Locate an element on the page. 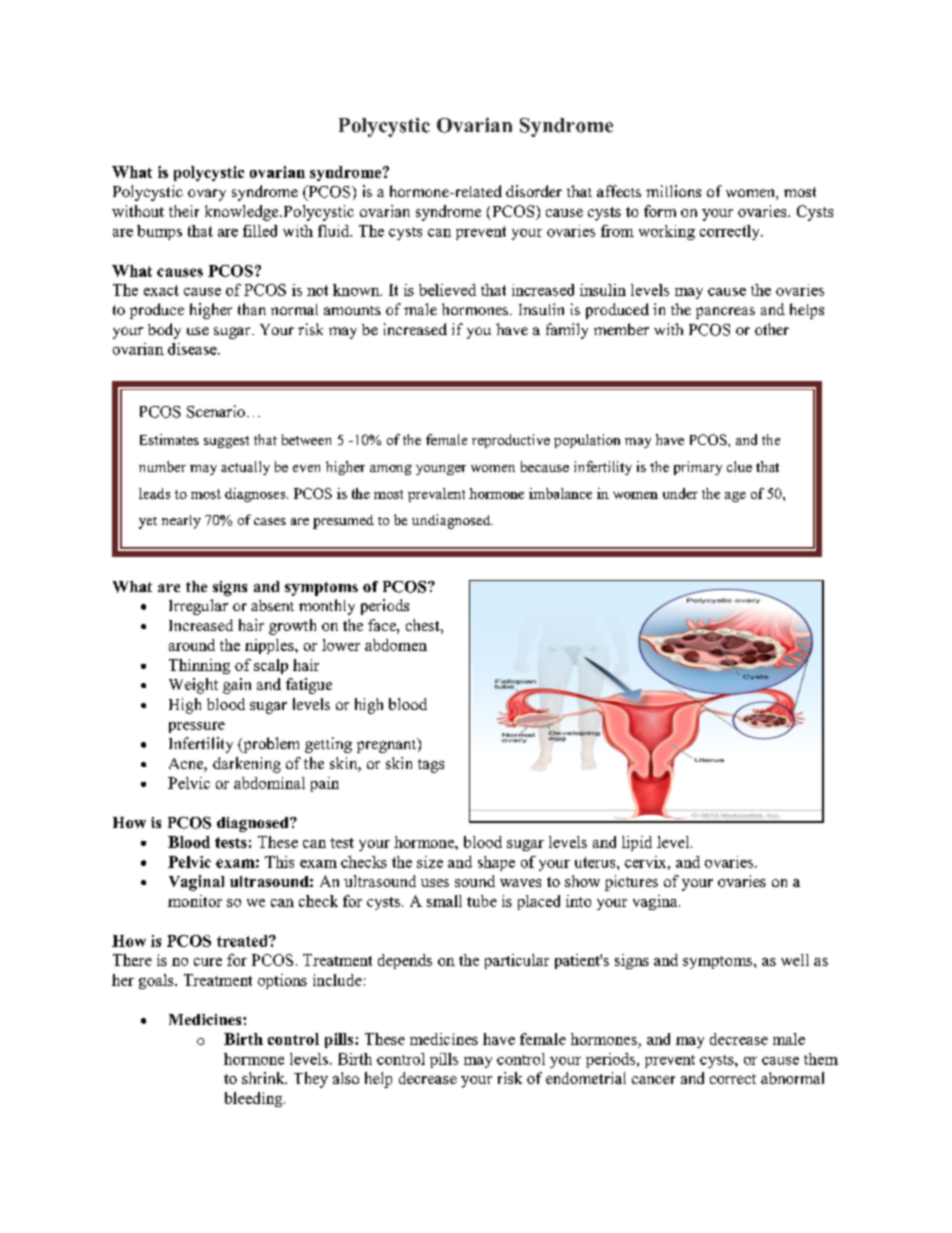 This image has width=952, height=1233. disorder is located at coordinates (534, 191).
